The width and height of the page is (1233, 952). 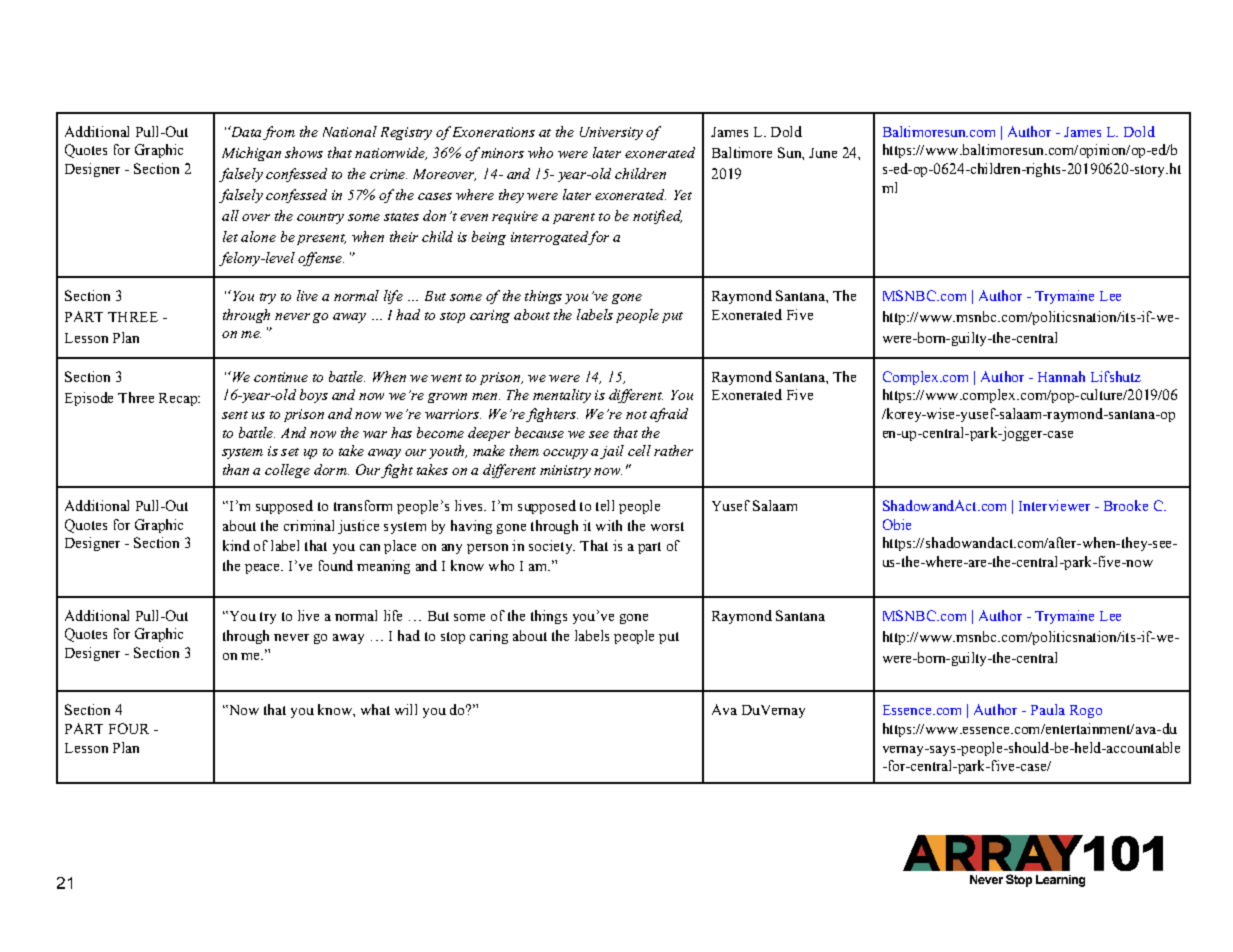 What do you see at coordinates (251, 154) in the page?
I see `Michigan` at bounding box center [251, 154].
